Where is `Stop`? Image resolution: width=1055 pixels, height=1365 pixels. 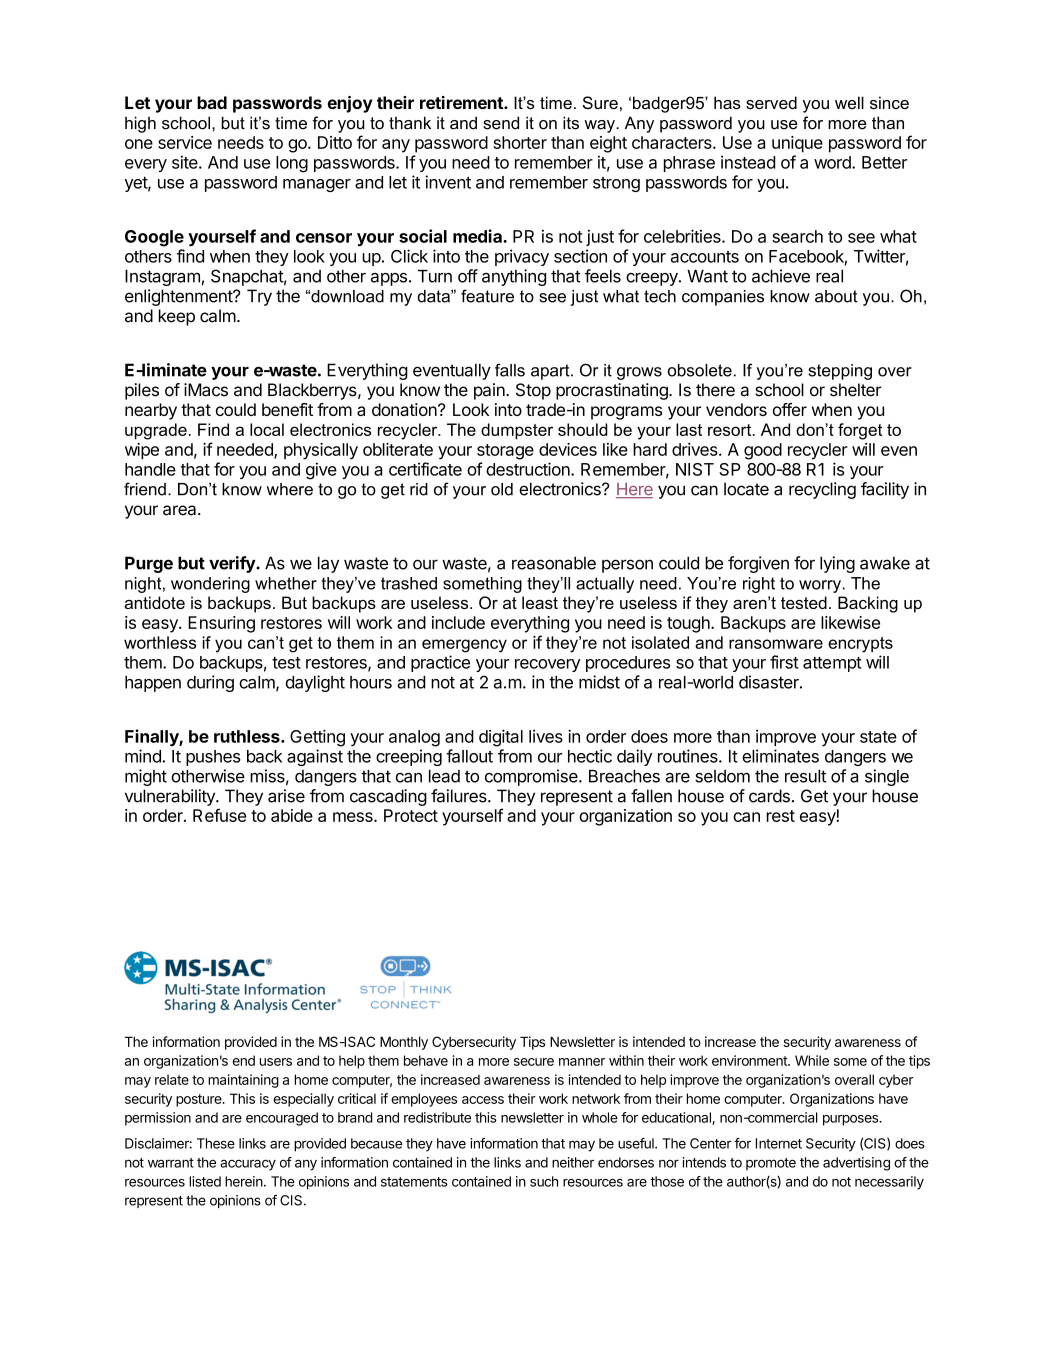 Stop is located at coordinates (533, 391).
